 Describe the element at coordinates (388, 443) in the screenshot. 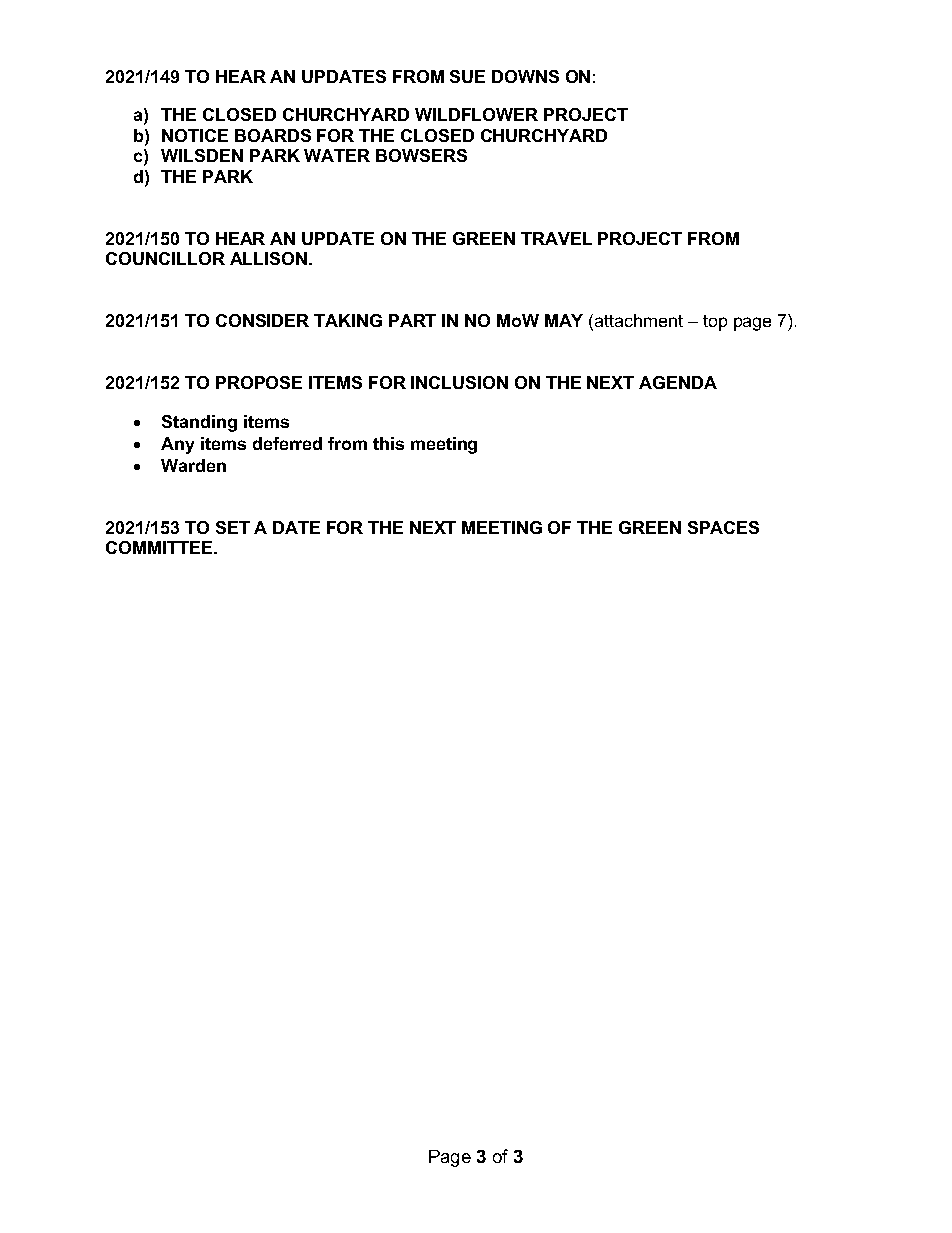

I see `this` at that location.
